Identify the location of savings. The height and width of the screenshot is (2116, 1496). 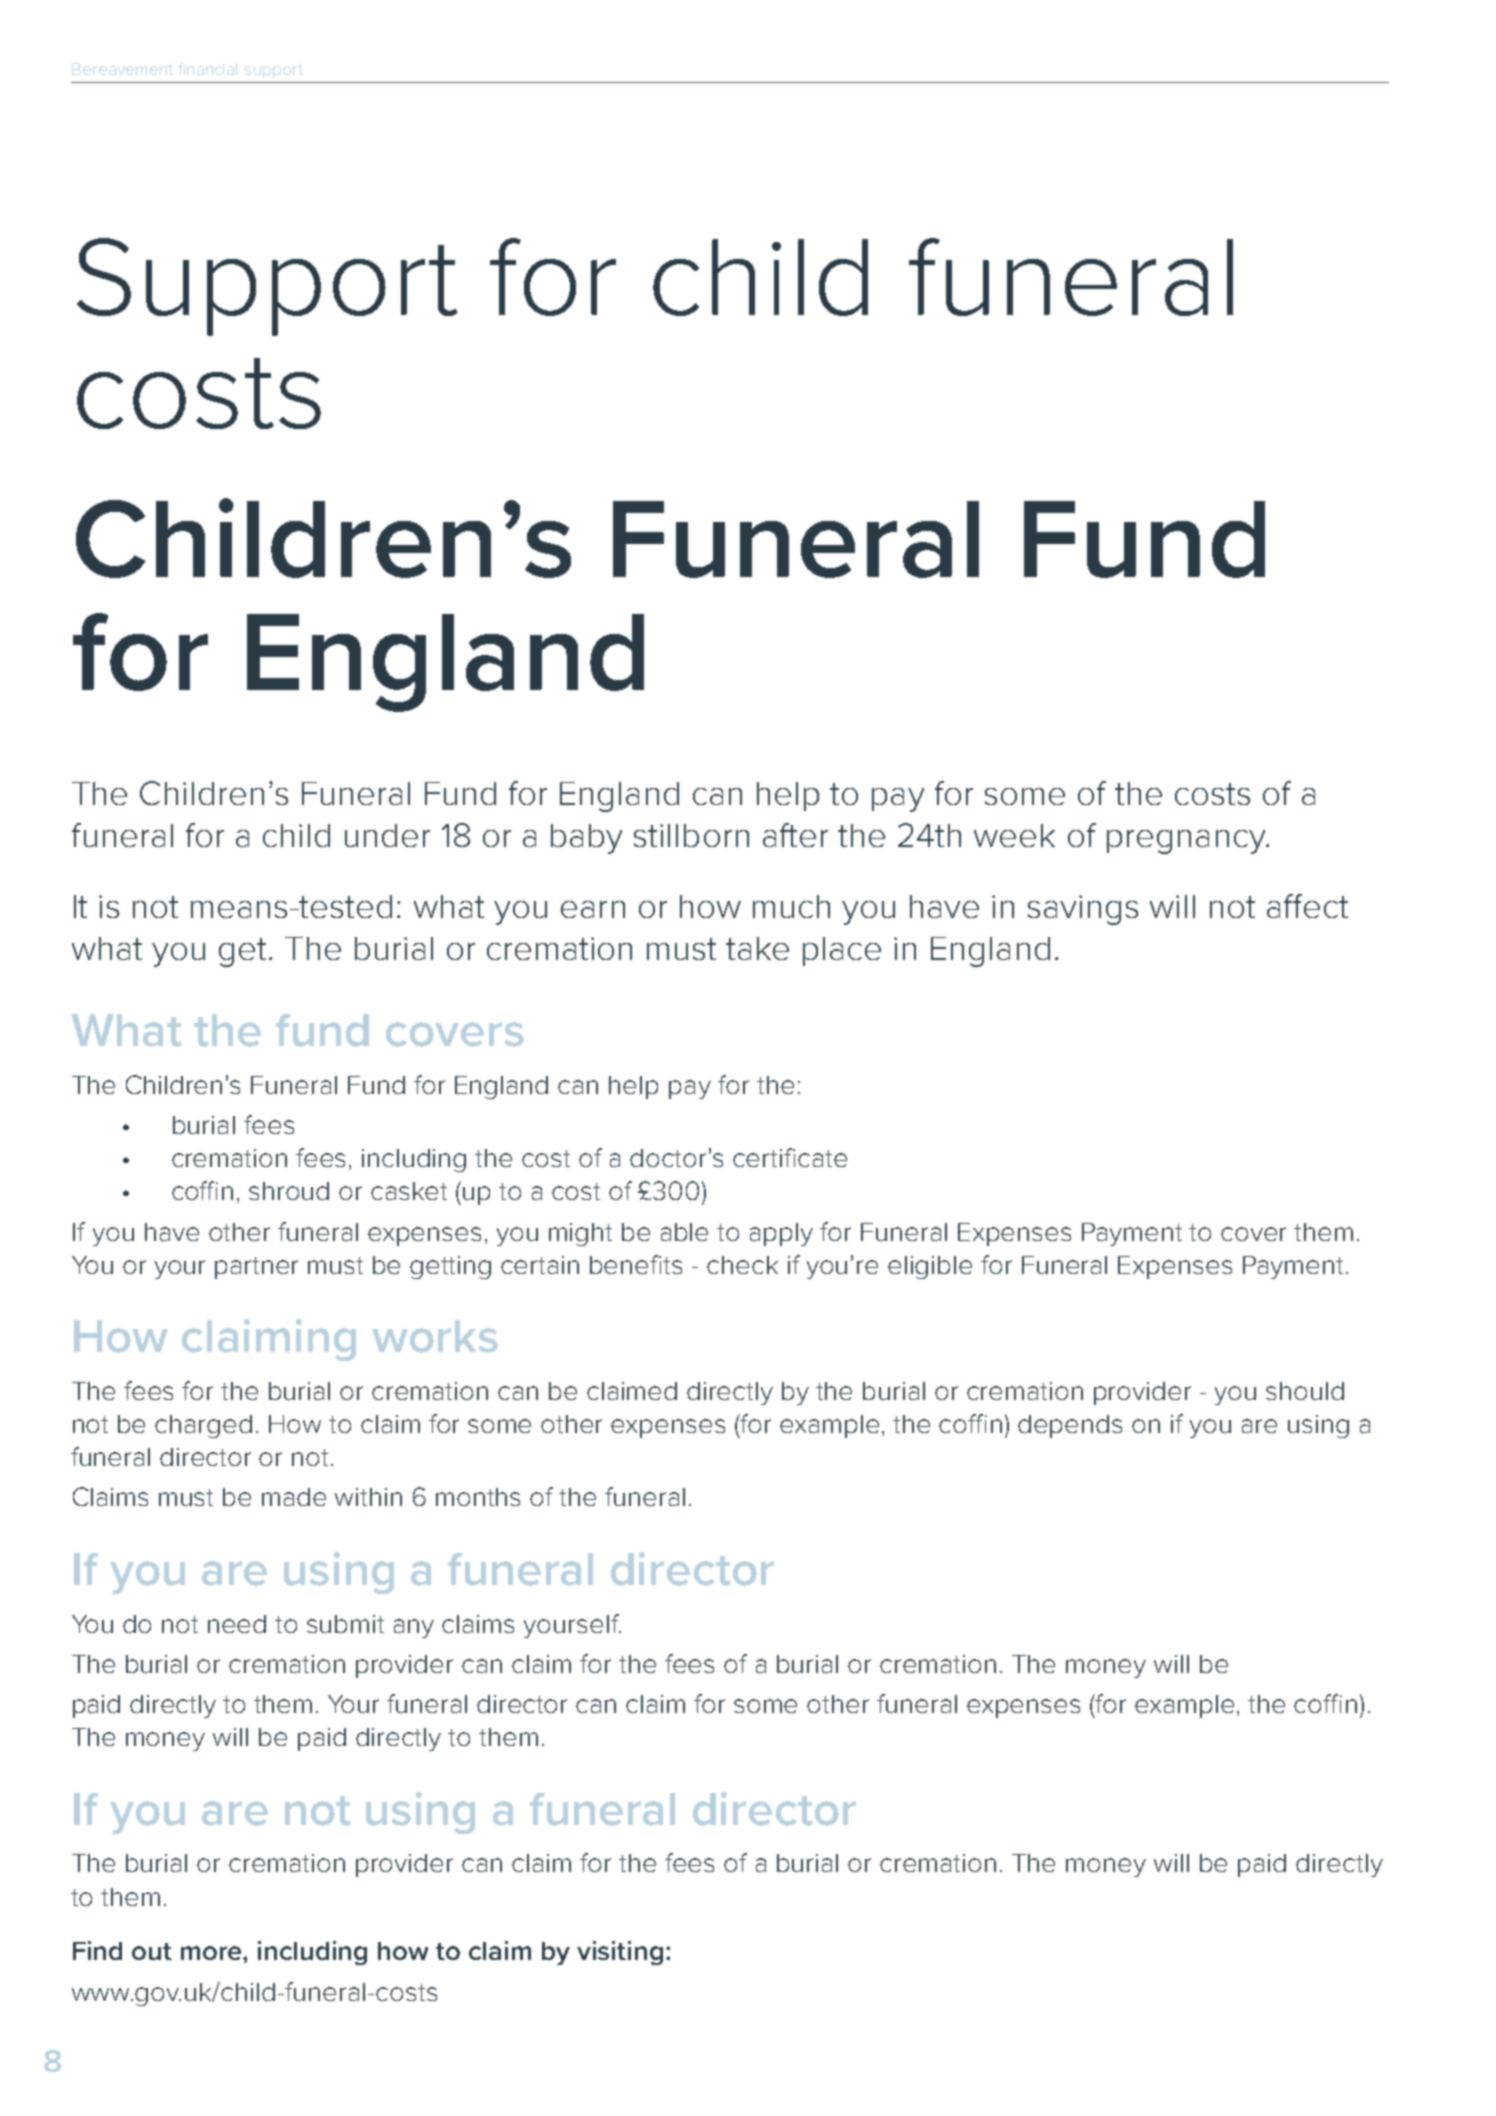
(1083, 910).
